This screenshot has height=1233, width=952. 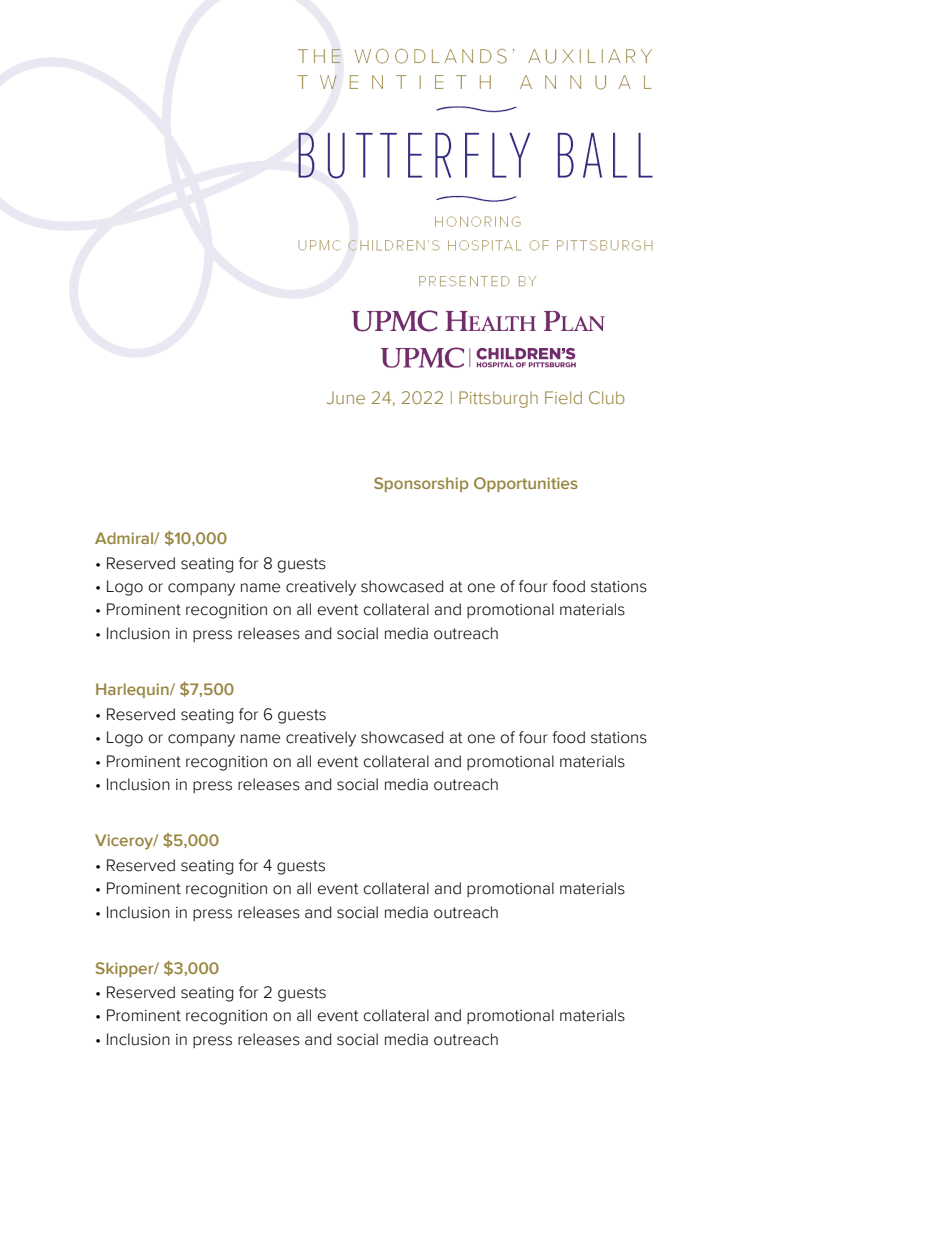 I want to click on Harlequin, so click(x=133, y=690).
